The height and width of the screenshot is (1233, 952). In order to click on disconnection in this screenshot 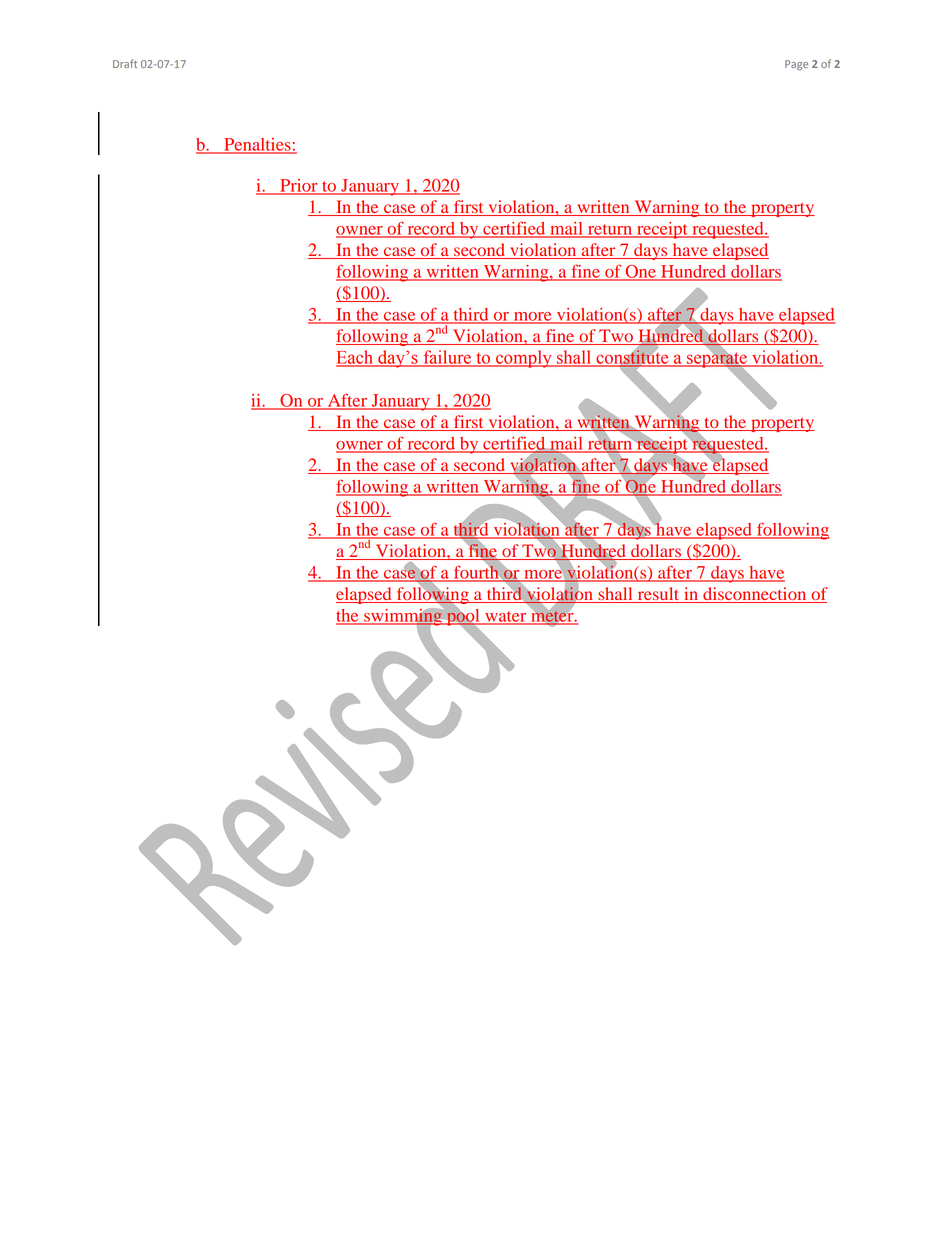, I will do `click(754, 593)`.
